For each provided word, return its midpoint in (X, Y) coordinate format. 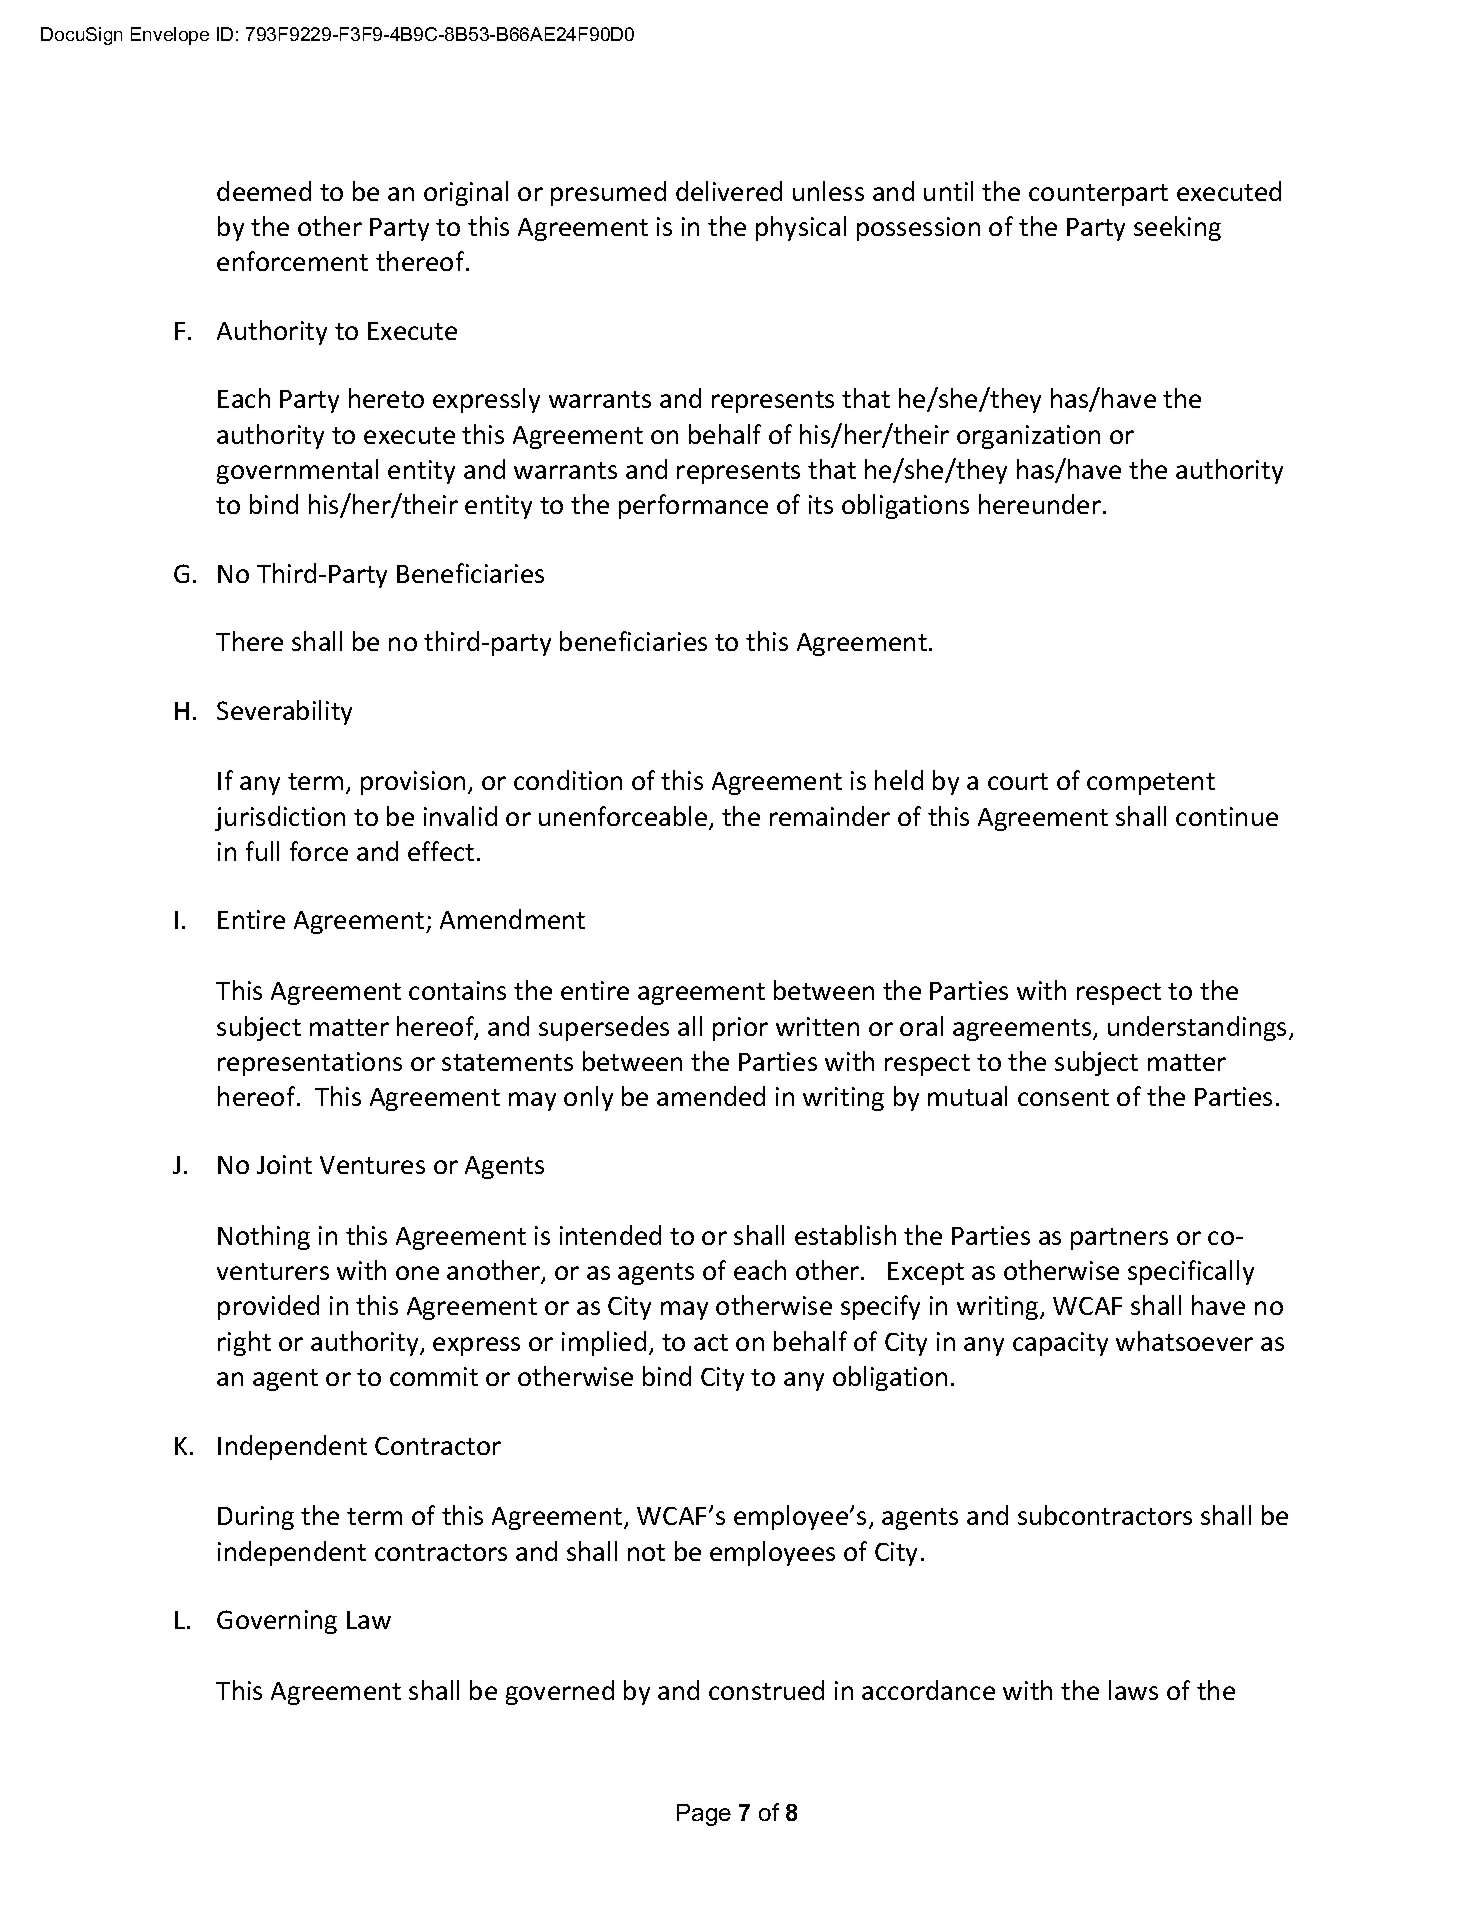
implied (604, 1343)
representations (310, 1064)
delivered (729, 191)
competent (1151, 784)
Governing (277, 1622)
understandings (1197, 1028)
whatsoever (1184, 1341)
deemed (264, 191)
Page (704, 1815)
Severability (284, 712)
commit (434, 1376)
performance (693, 506)
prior (740, 1029)
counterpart (1098, 195)
